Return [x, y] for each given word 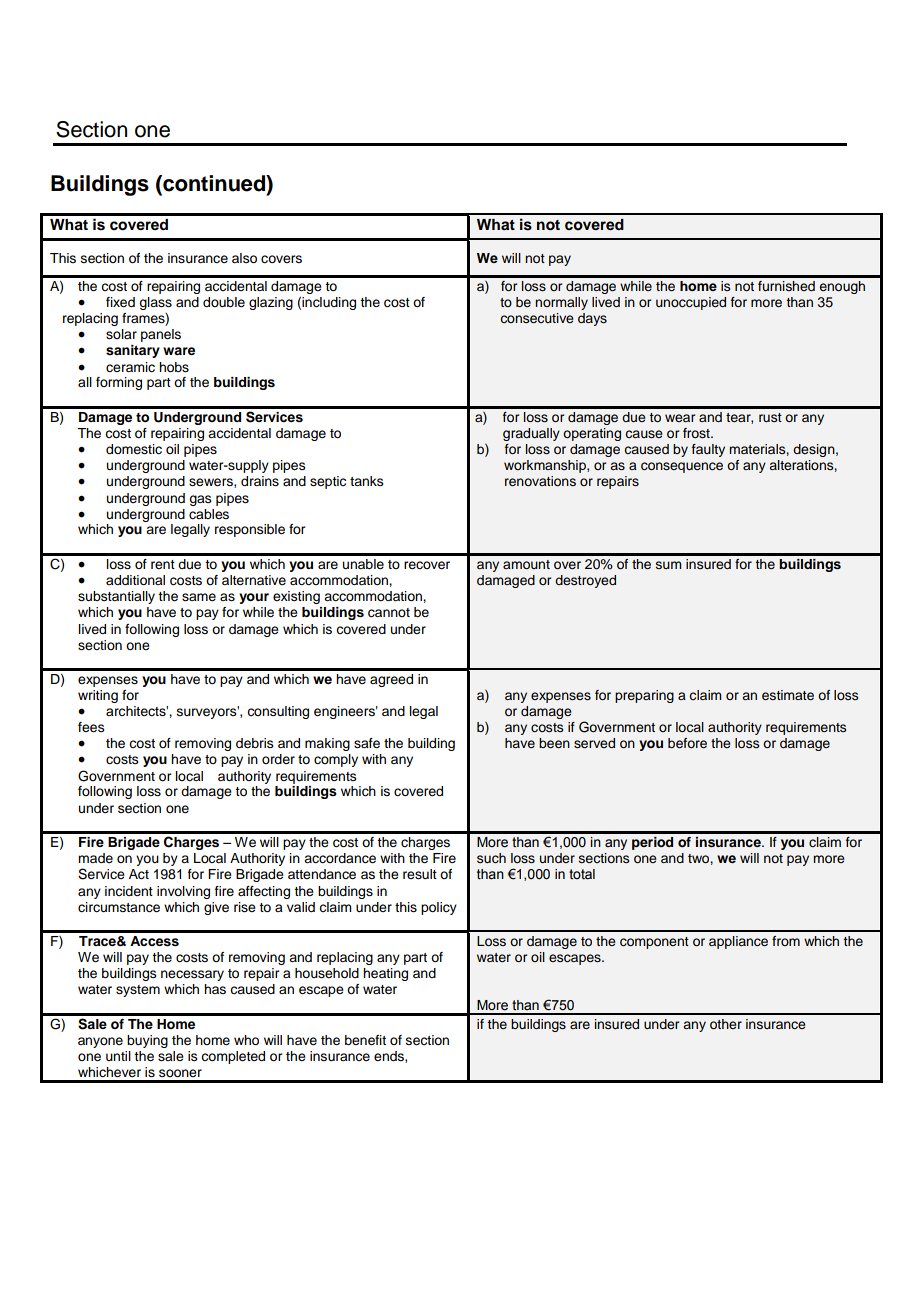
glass [155, 303]
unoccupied [691, 303]
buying [147, 1041]
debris [255, 743]
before [687, 743]
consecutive [537, 318]
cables [209, 514]
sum [668, 565]
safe [367, 743]
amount [526, 564]
